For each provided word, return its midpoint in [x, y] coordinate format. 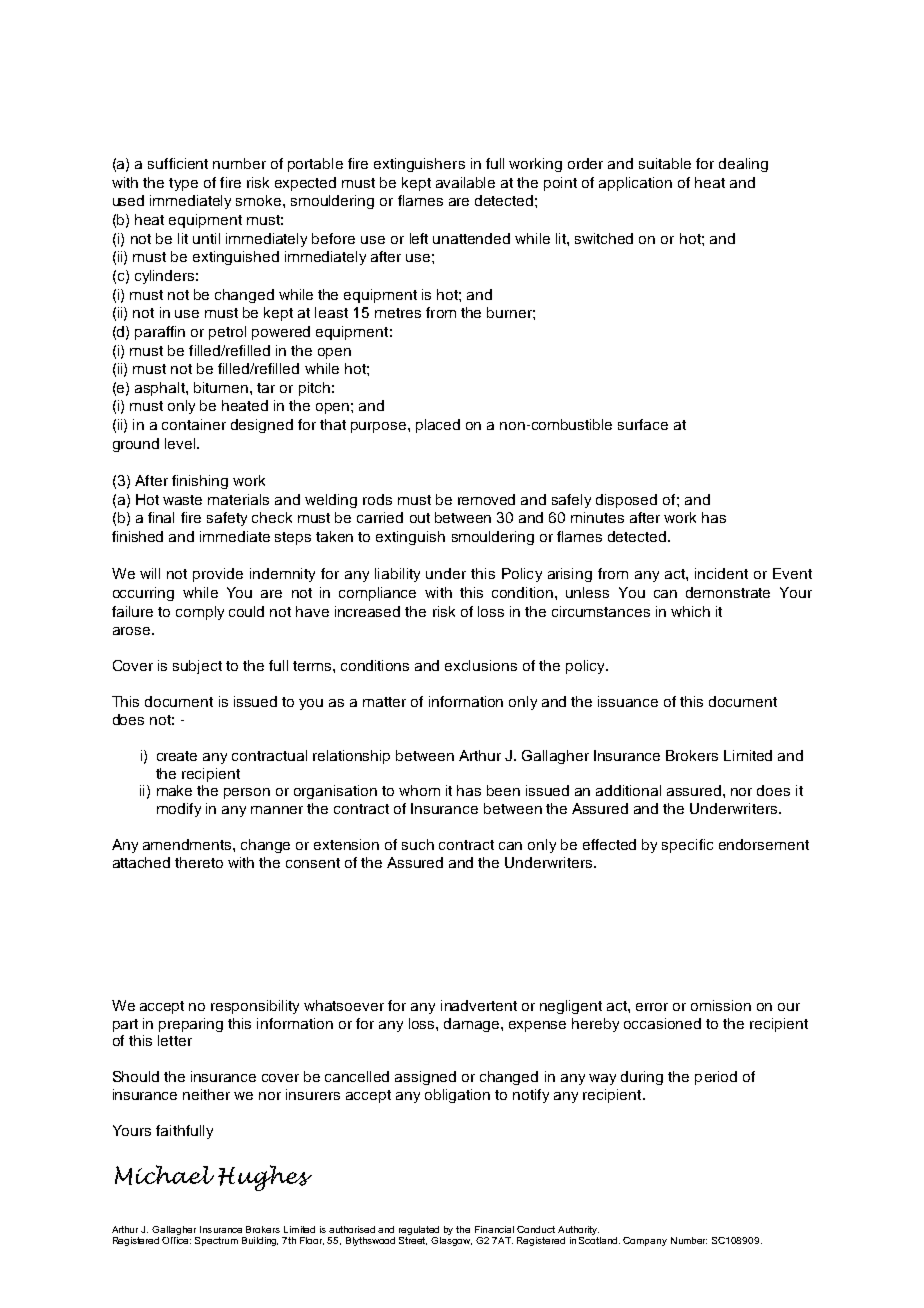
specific [687, 846]
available [465, 182]
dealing [743, 165]
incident [721, 573]
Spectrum [216, 1241]
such [418, 844]
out [420, 518]
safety [227, 519]
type [183, 184]
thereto [199, 862]
